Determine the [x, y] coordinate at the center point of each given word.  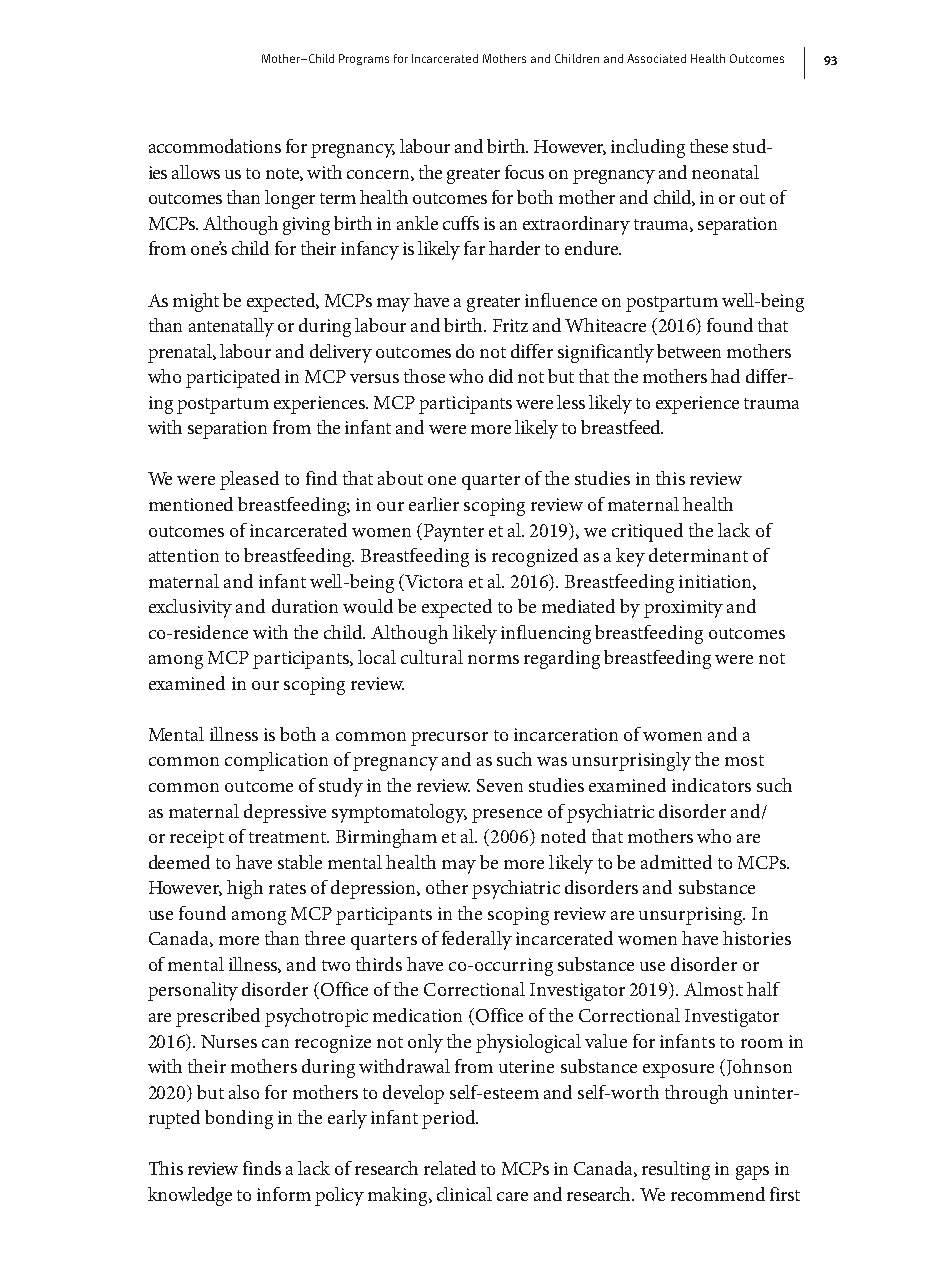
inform [284, 1194]
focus [524, 172]
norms [493, 659]
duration [305, 606]
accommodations [215, 146]
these [709, 146]
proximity [683, 609]
